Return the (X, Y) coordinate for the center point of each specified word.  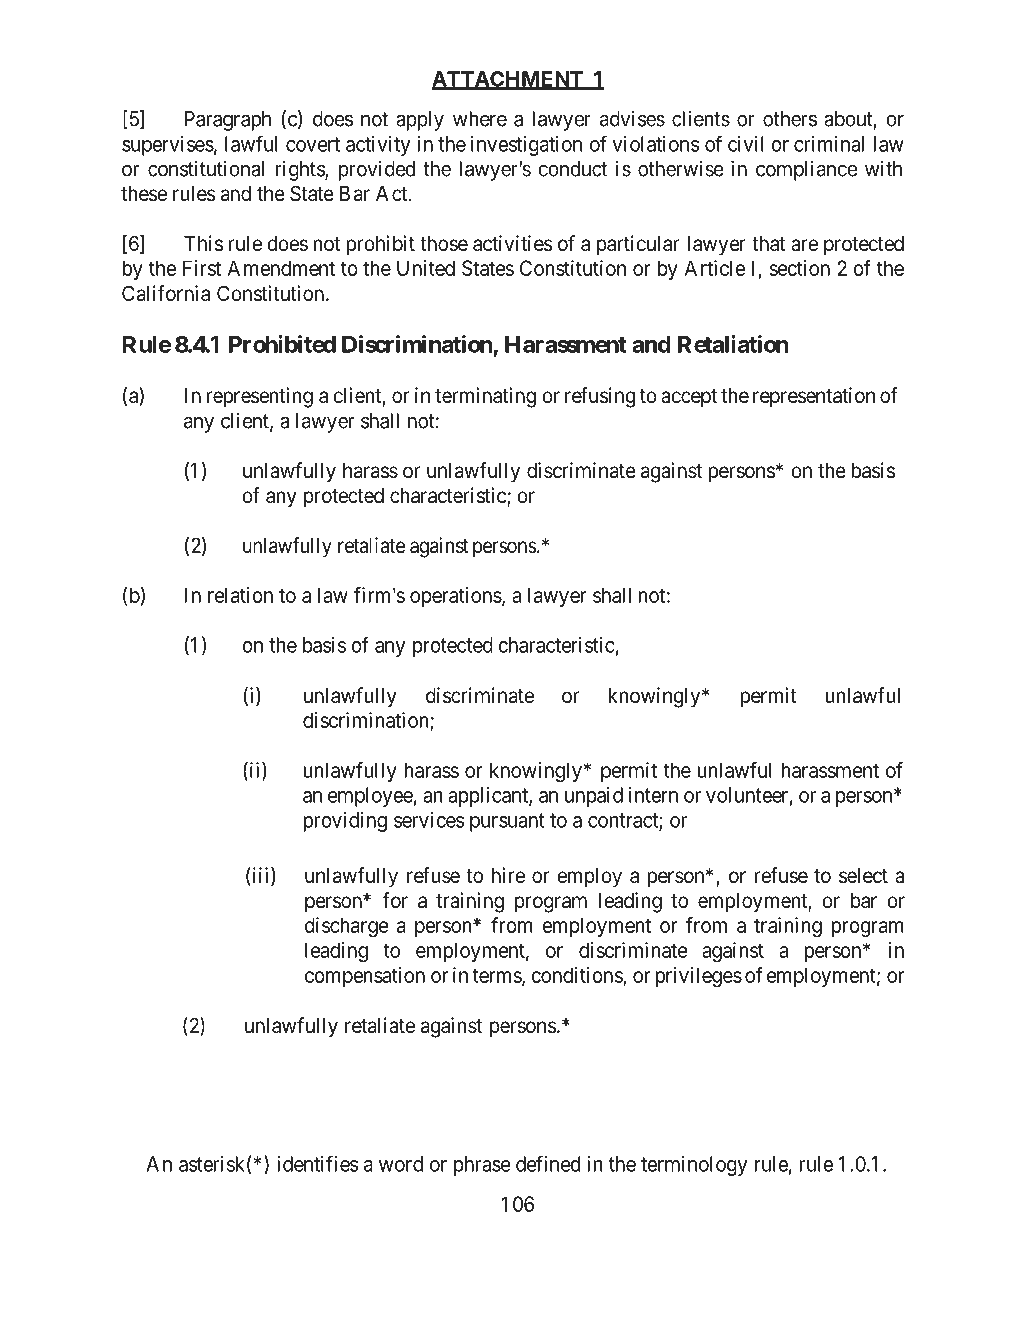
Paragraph (228, 121)
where (480, 119)
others (790, 119)
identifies (318, 1163)
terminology (694, 1166)
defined (548, 1163)
